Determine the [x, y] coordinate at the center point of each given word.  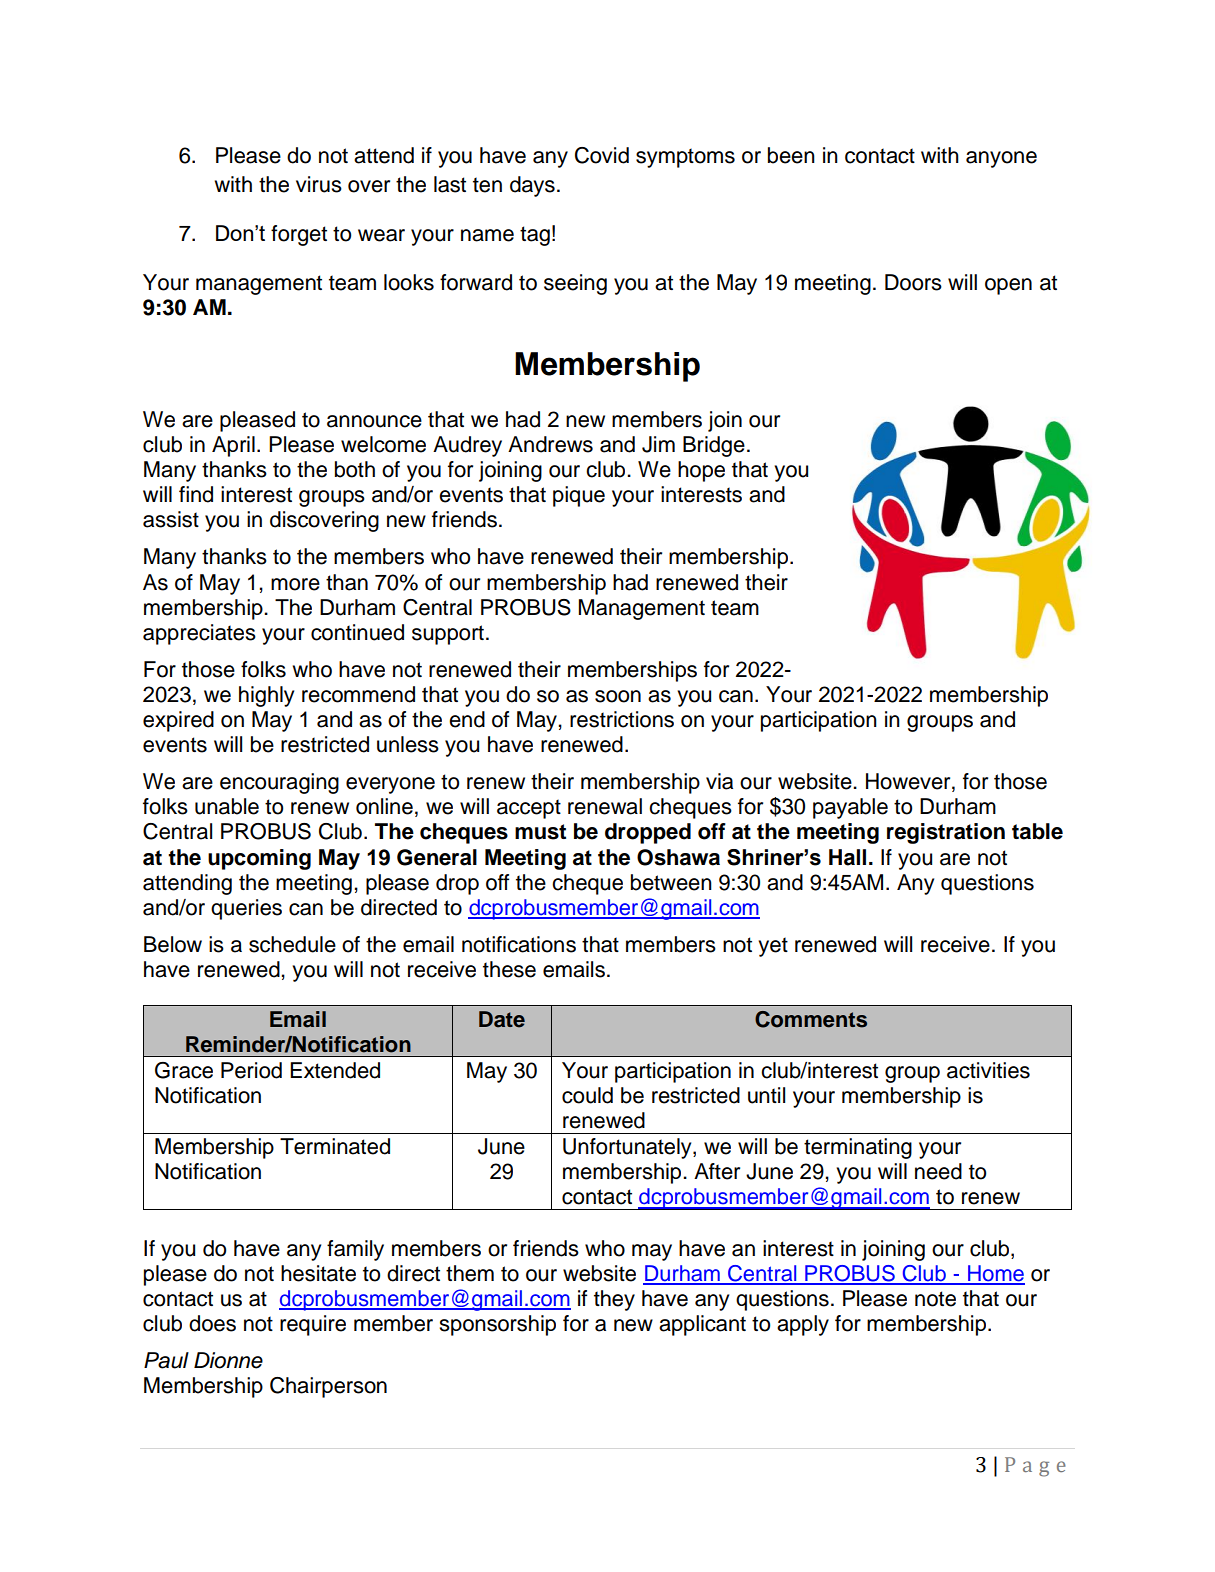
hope [701, 471]
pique [579, 496]
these [509, 969]
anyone [1001, 159]
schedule [292, 944]
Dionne [228, 1360]
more [295, 584]
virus [319, 184]
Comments [811, 1019]
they [614, 1300]
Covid [602, 155]
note [935, 1299]
